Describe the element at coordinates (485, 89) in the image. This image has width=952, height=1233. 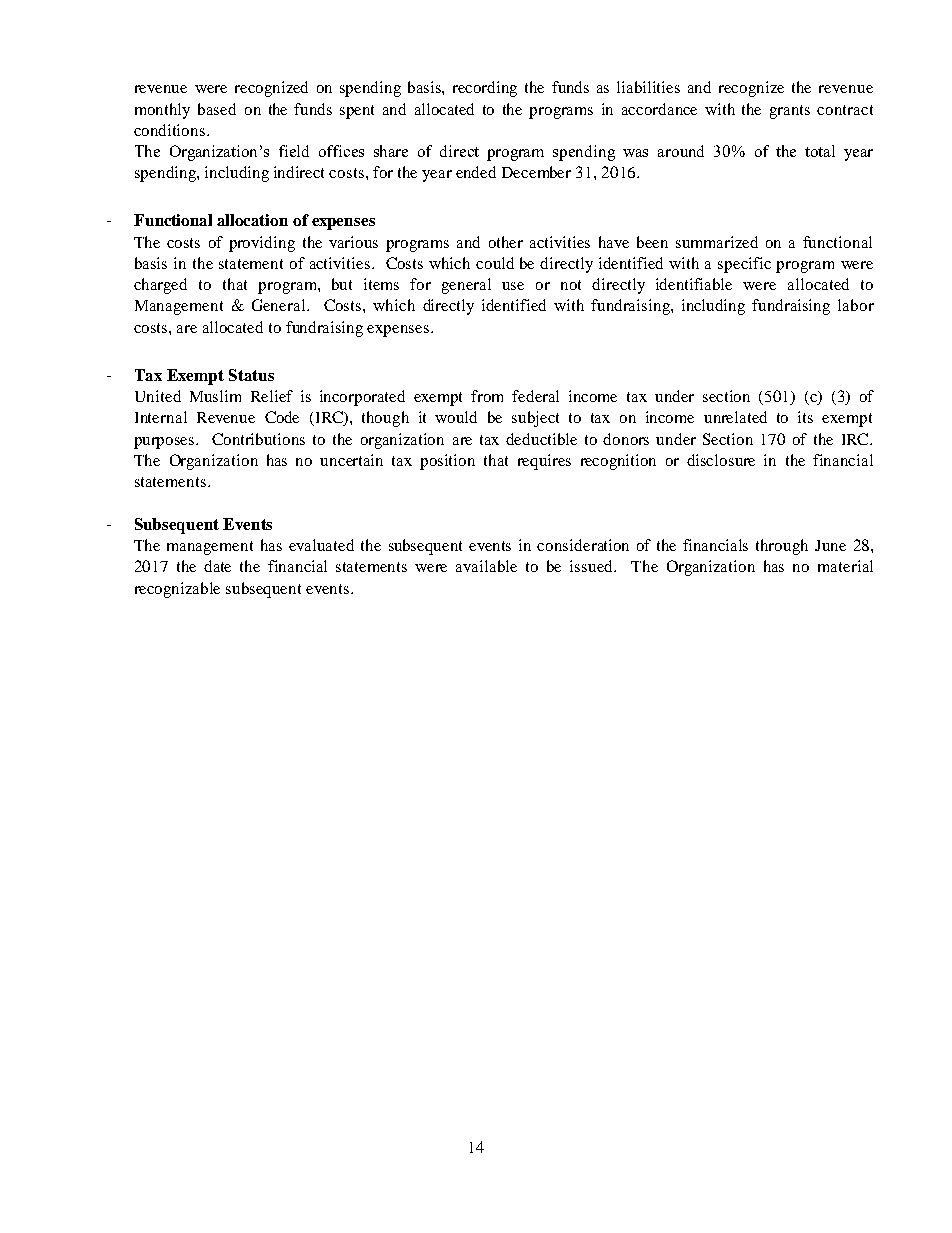
I see `recording` at that location.
